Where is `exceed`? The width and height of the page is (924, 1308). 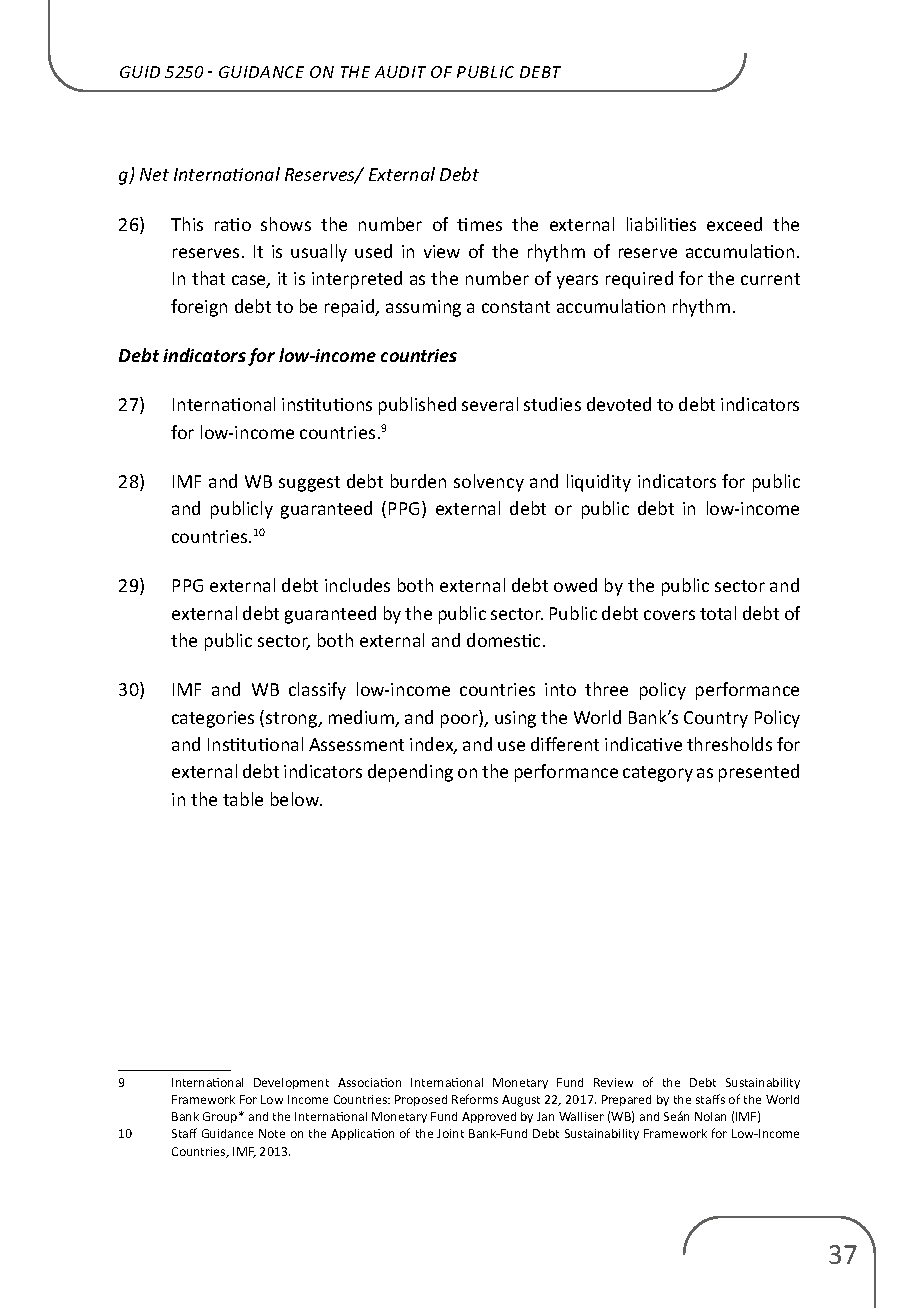
exceed is located at coordinates (734, 224).
